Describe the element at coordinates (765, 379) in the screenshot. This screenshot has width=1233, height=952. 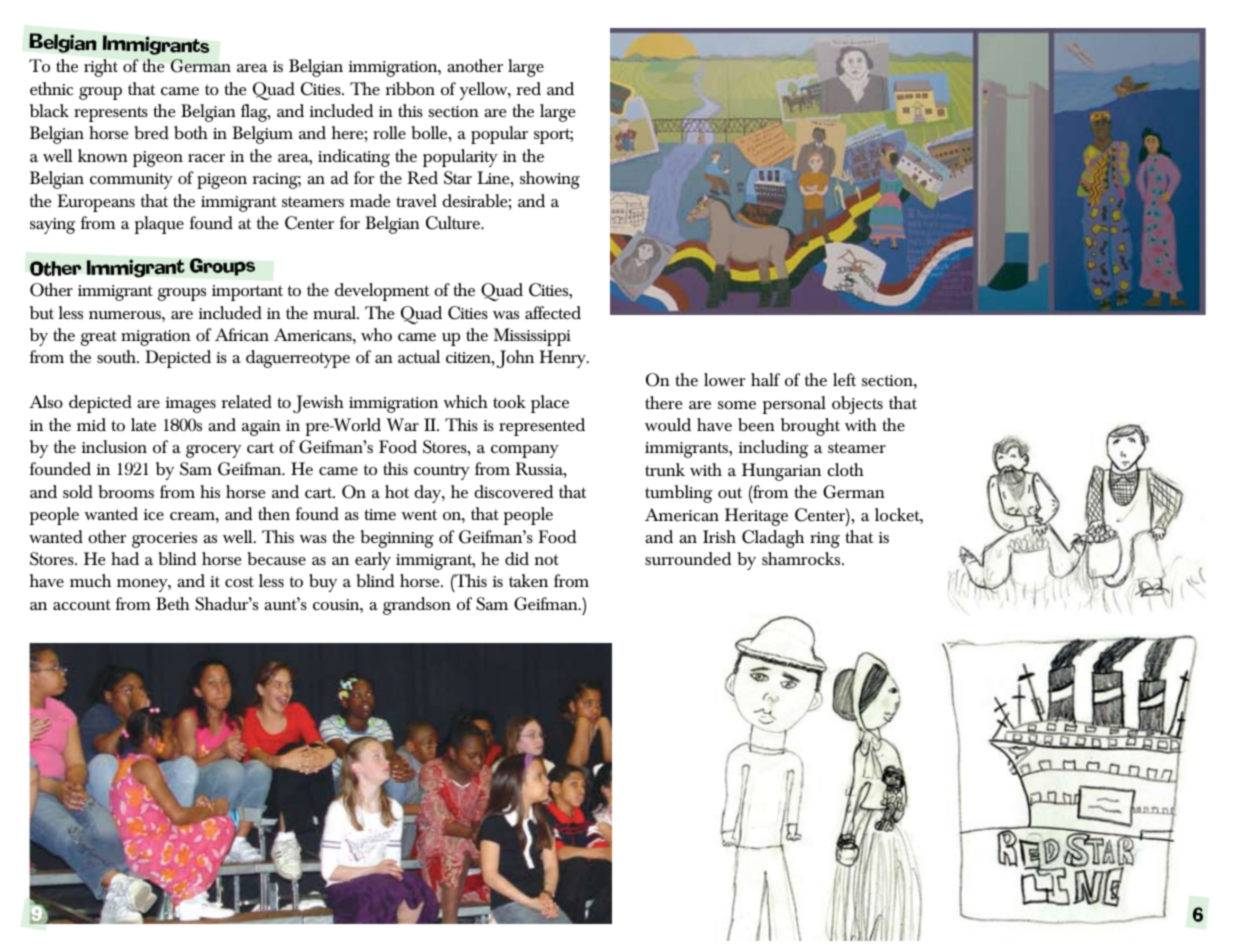
I see `half` at that location.
